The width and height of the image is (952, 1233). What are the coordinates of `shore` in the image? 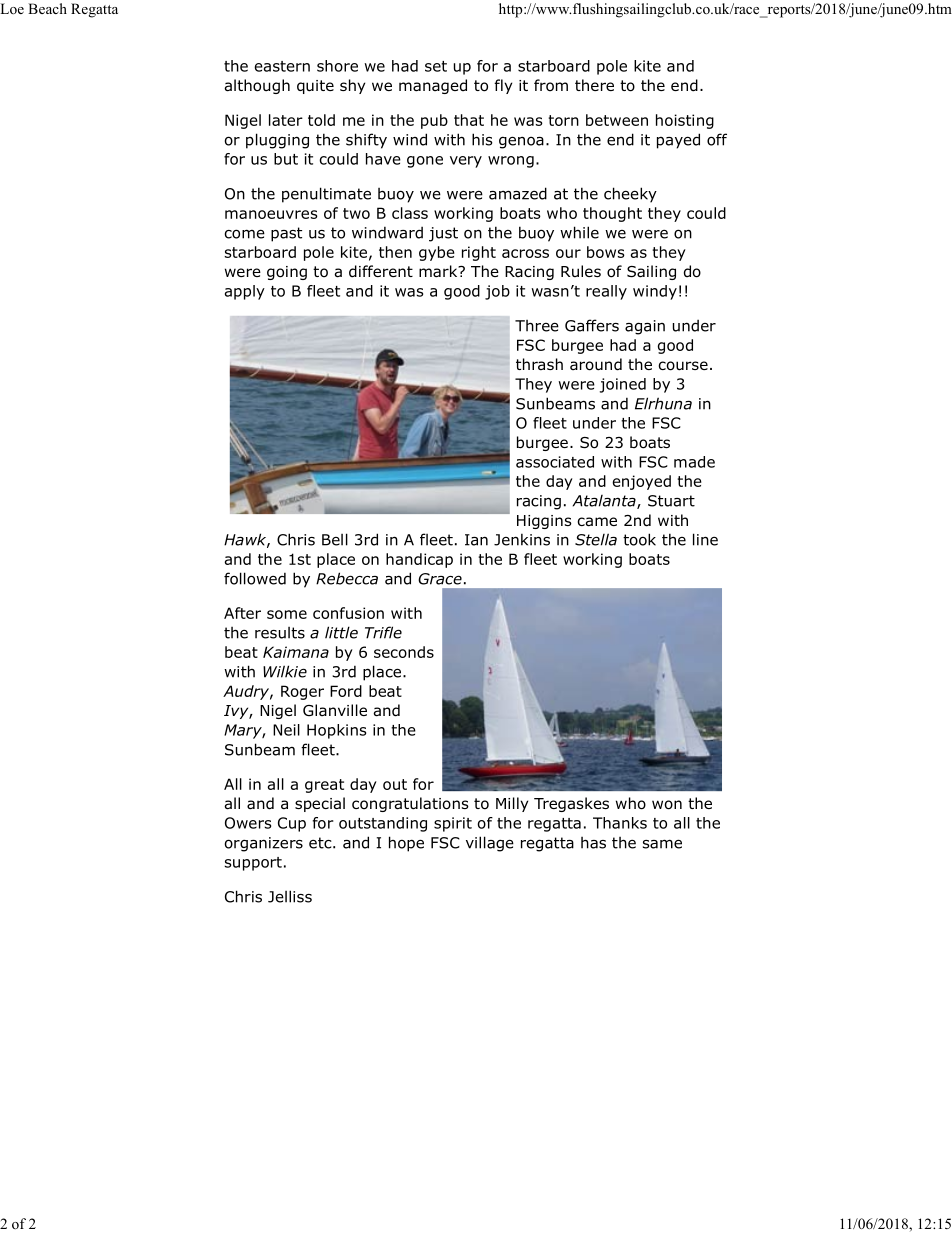 It's located at (337, 66).
